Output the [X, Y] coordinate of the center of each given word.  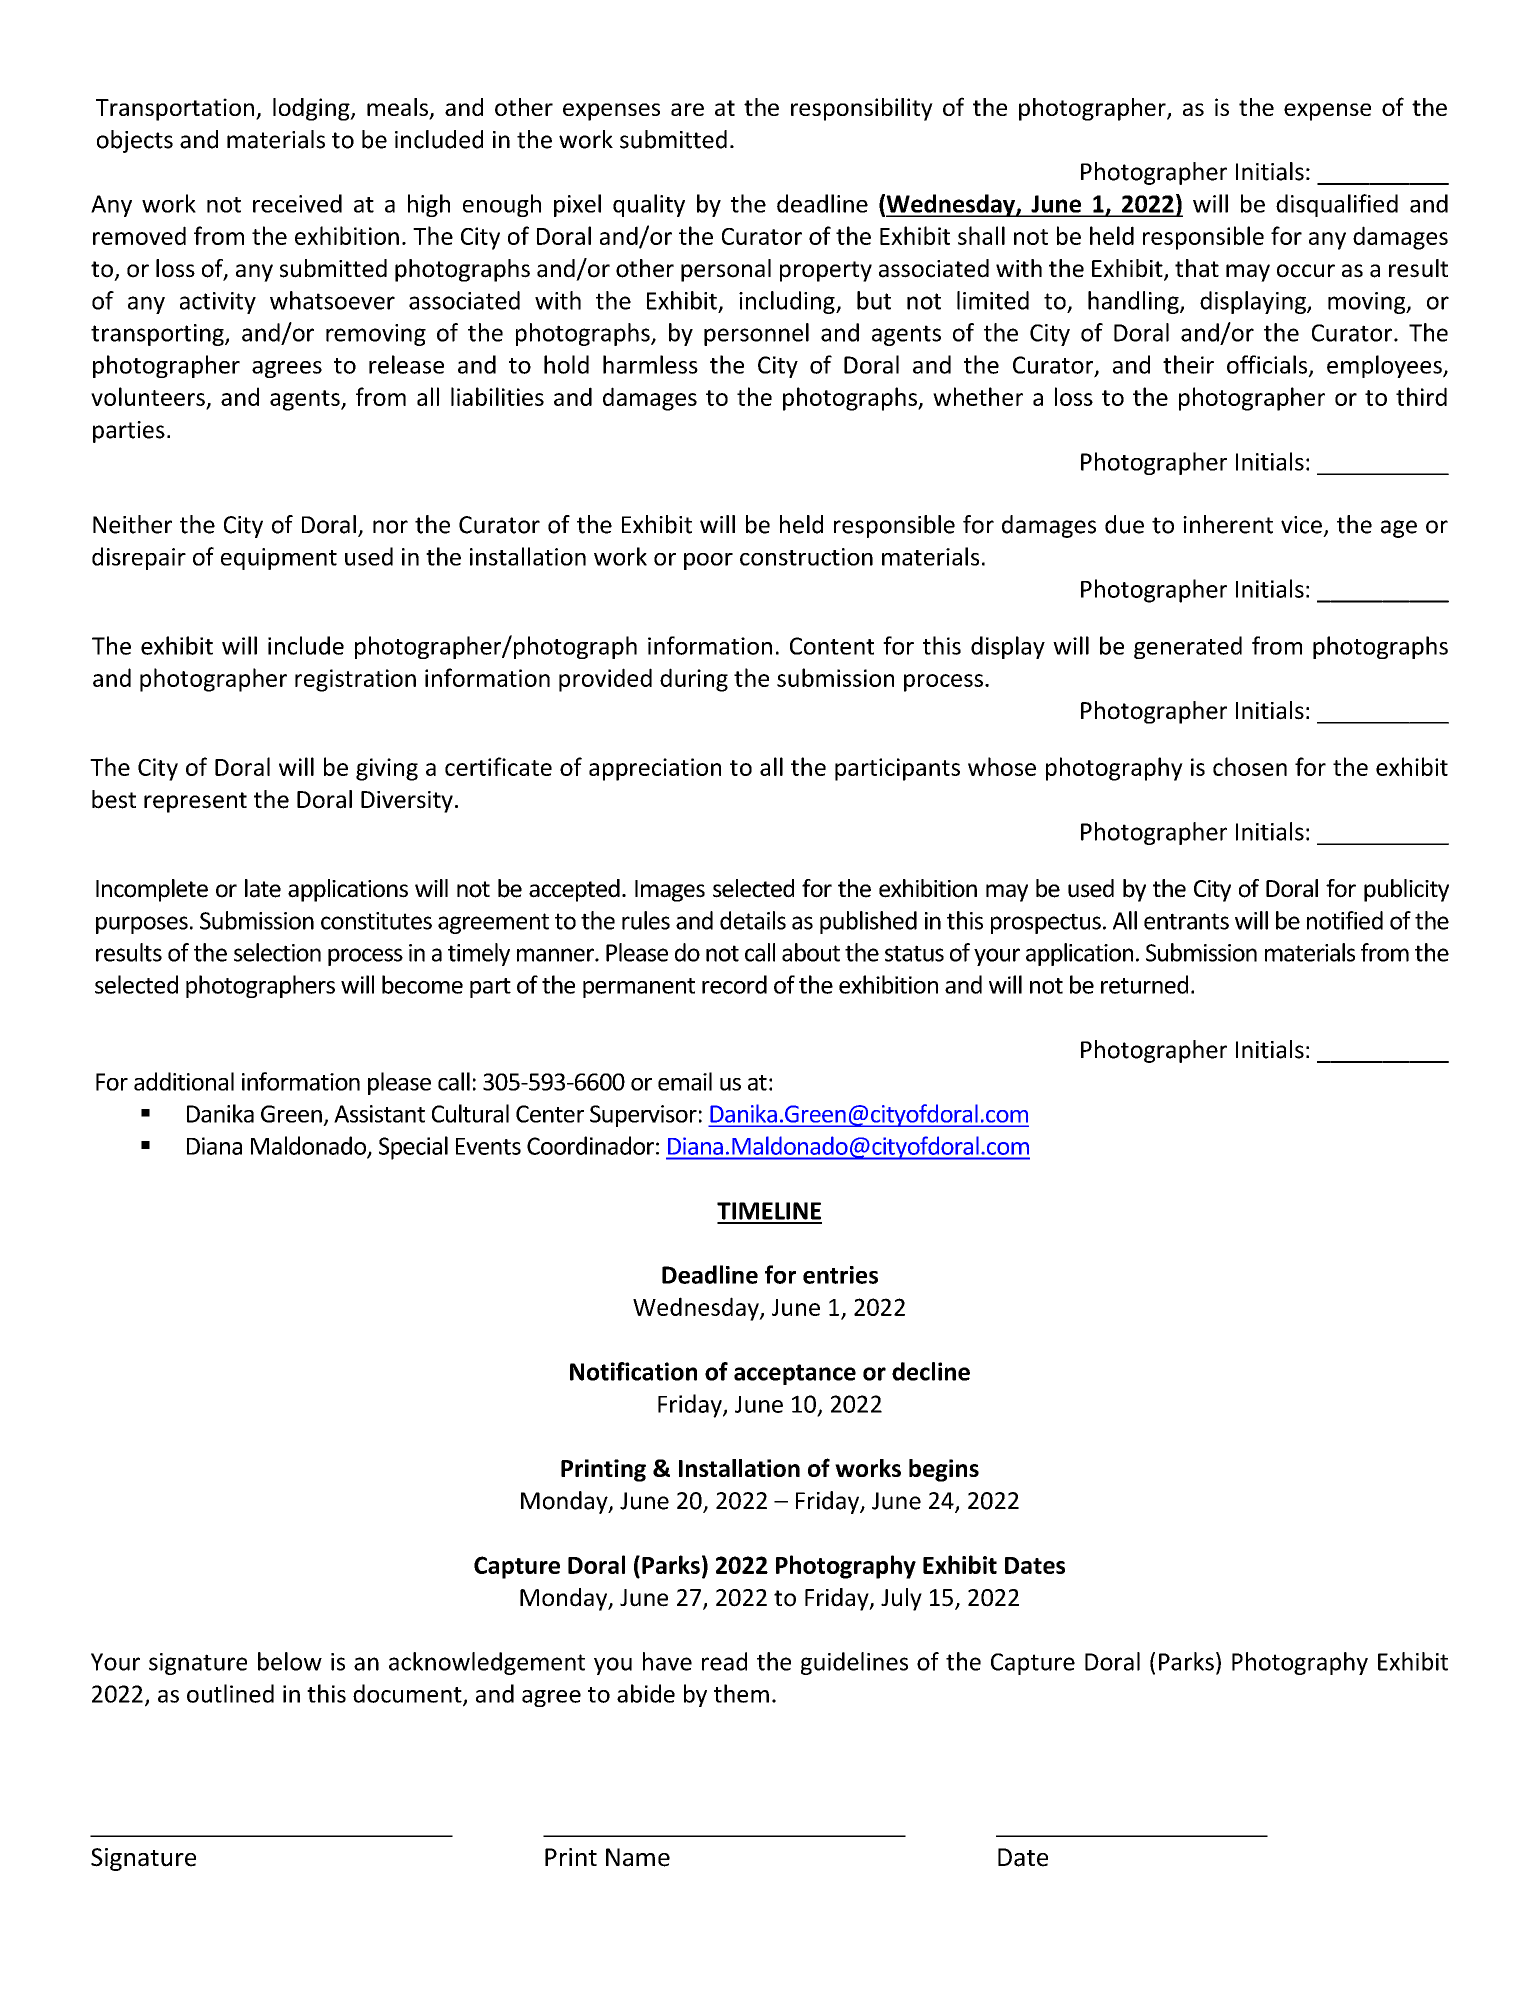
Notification [633, 1371]
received [297, 203]
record [734, 984]
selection [277, 952]
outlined [230, 1693]
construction [806, 557]
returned [1144, 984]
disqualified [1337, 205]
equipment [279, 559]
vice [1301, 525]
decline [931, 1371]
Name [638, 1857]
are [687, 109]
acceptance [795, 1374]
